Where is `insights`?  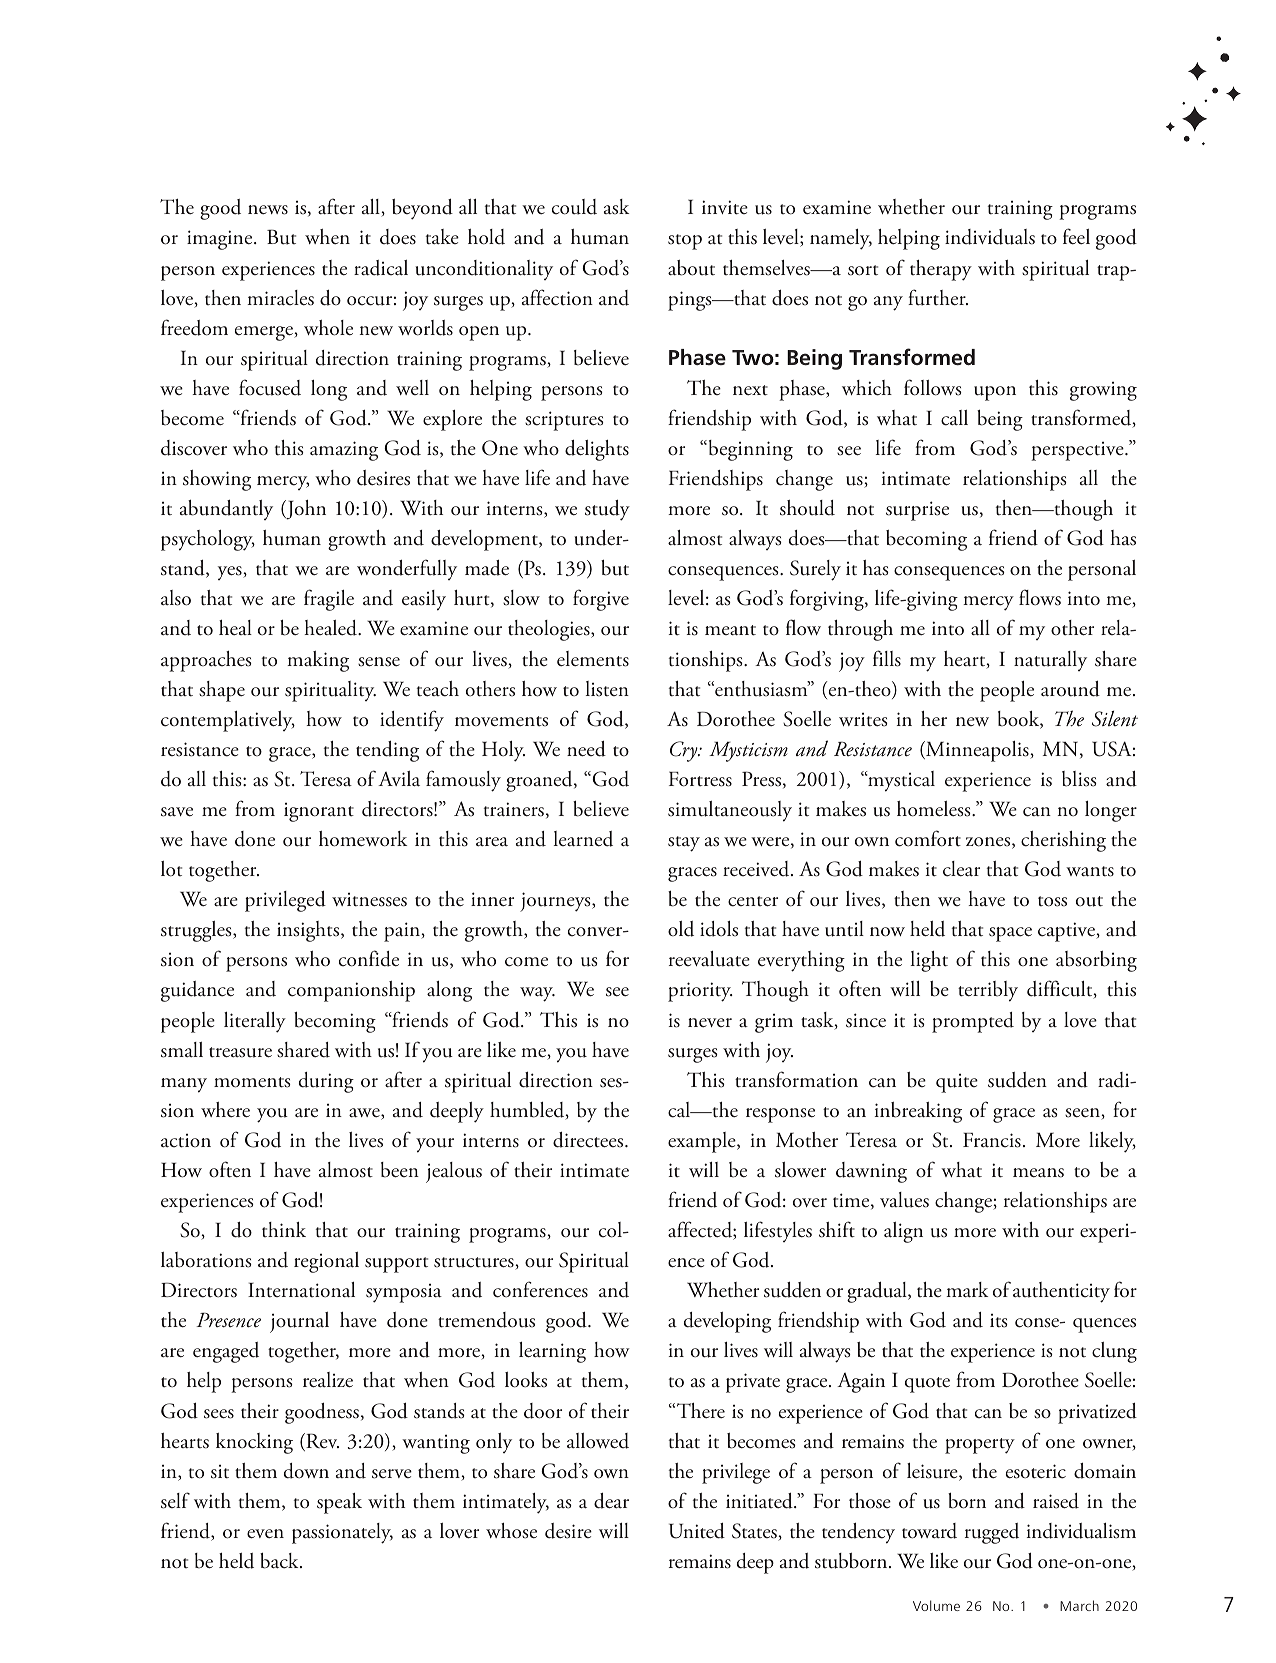 insights is located at coordinates (309, 931).
